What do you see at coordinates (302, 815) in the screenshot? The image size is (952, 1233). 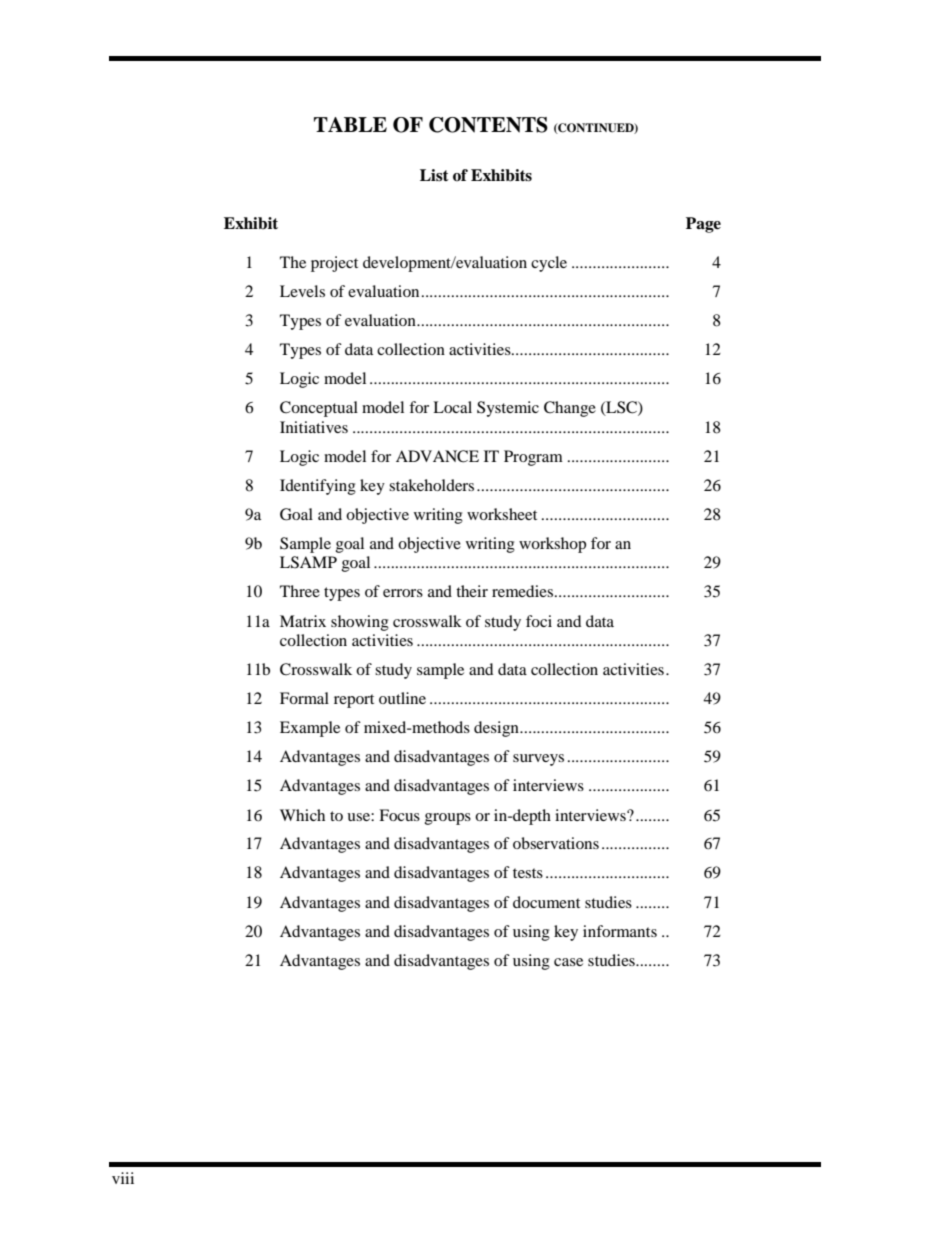 I see `Which` at bounding box center [302, 815].
